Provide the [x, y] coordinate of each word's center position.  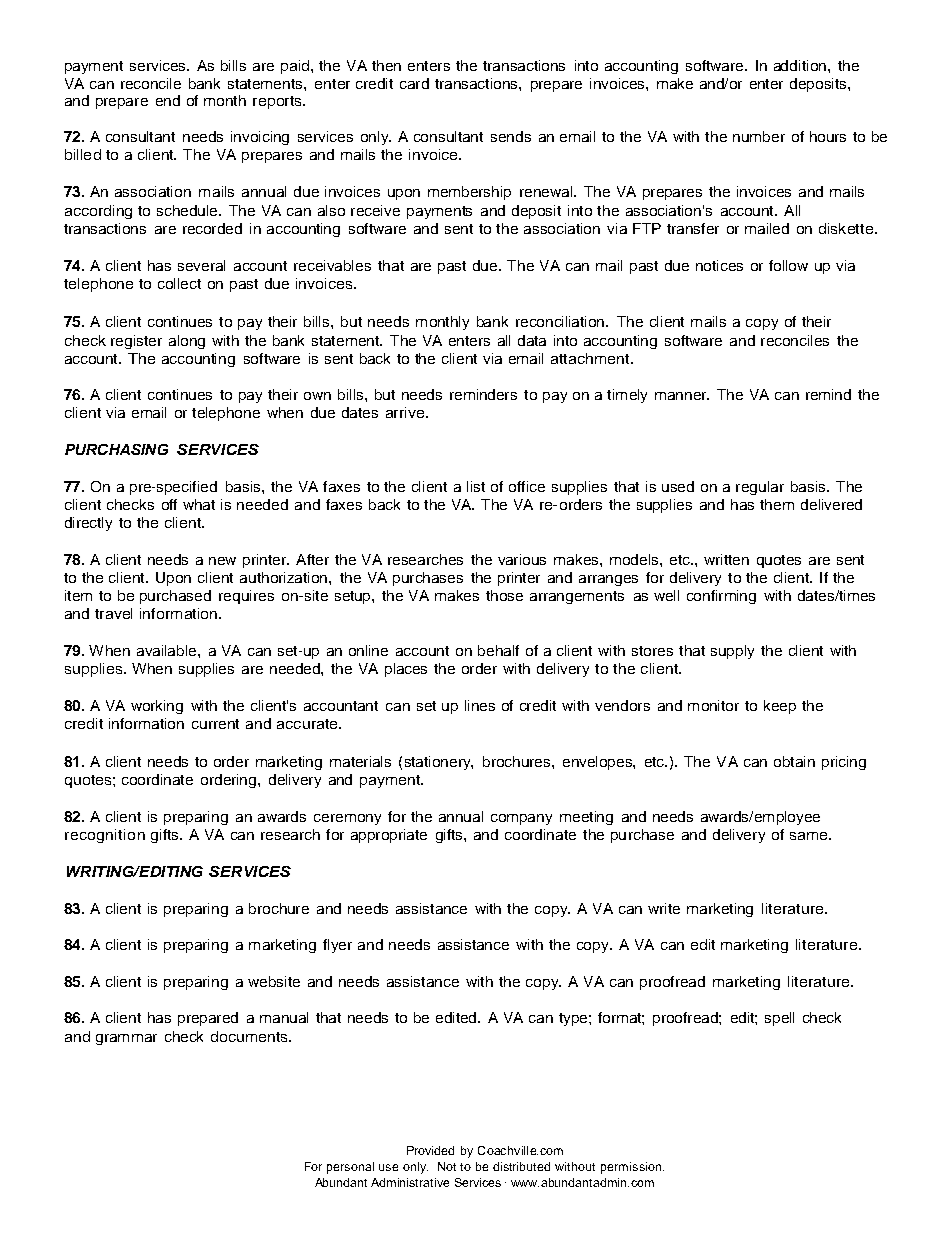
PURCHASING [116, 449]
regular [760, 488]
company [521, 819]
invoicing [260, 138]
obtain [794, 761]
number [759, 136]
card [414, 83]
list [476, 486]
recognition [105, 836]
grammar [126, 1039]
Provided [430, 1150]
